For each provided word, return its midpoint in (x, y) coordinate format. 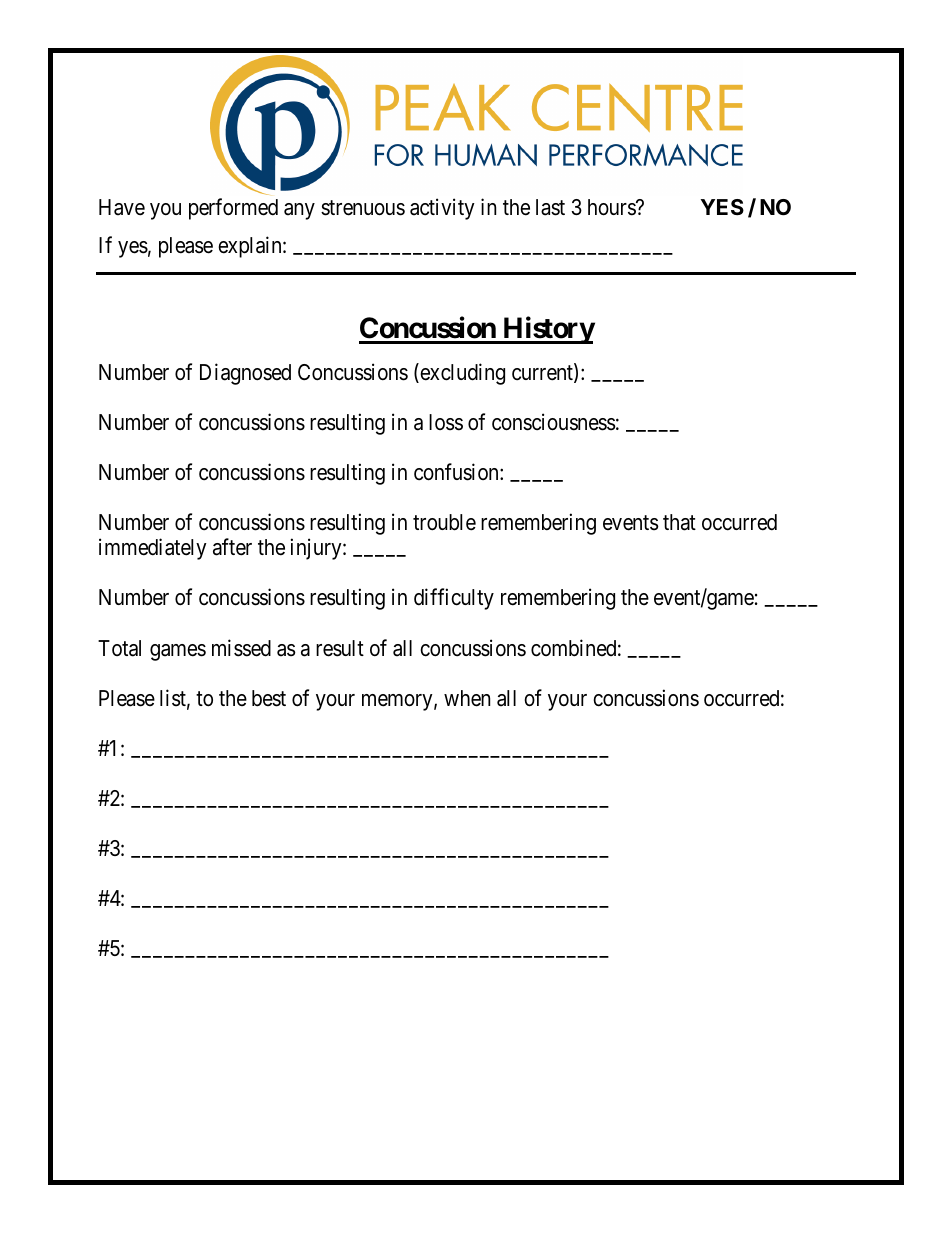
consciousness (554, 422)
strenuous (363, 208)
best (269, 698)
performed (233, 209)
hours (612, 207)
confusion (457, 472)
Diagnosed (245, 374)
